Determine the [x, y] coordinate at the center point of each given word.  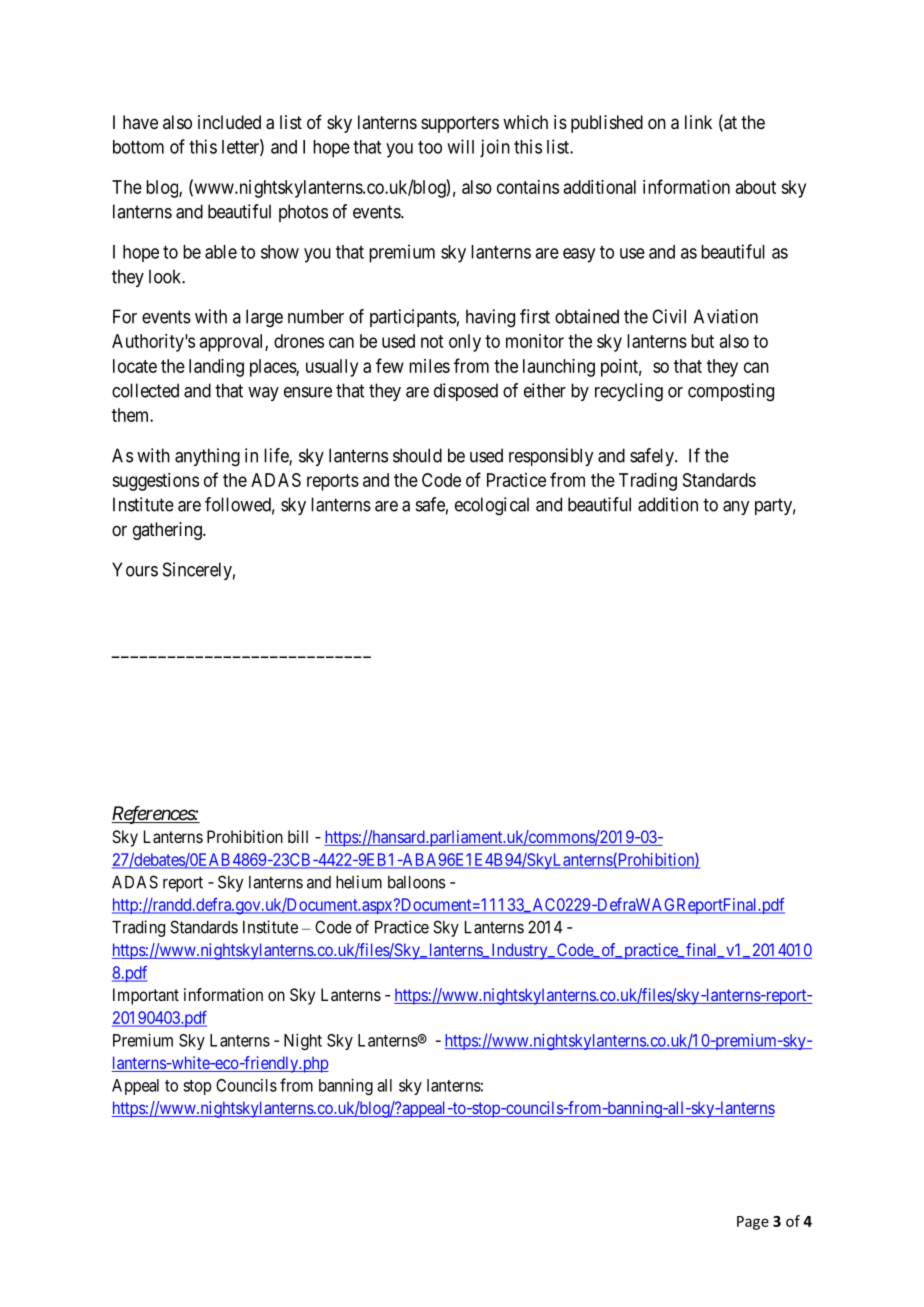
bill [298, 836]
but [702, 341]
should [417, 455]
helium [359, 882]
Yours [135, 569]
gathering [168, 531]
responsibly [551, 457]
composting [731, 392]
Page [753, 1223]
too [430, 147]
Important [146, 996]
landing [216, 368]
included [229, 122]
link [698, 122]
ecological [492, 506]
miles [429, 366]
